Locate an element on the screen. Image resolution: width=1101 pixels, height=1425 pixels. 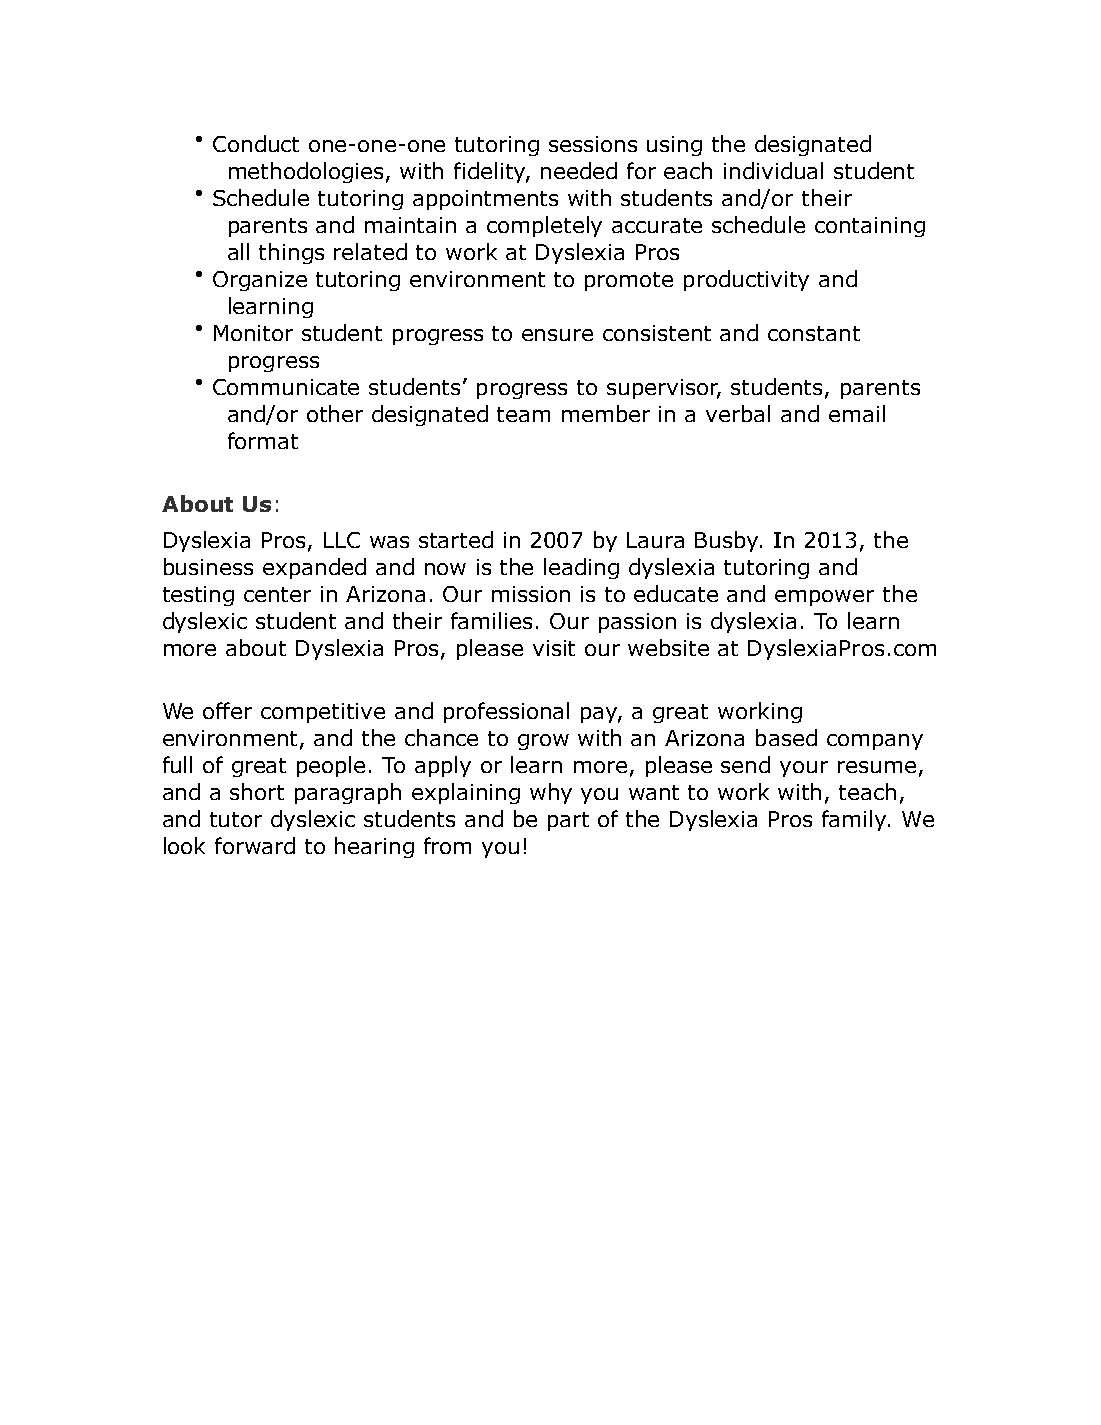
Monitor is located at coordinates (253, 333).
